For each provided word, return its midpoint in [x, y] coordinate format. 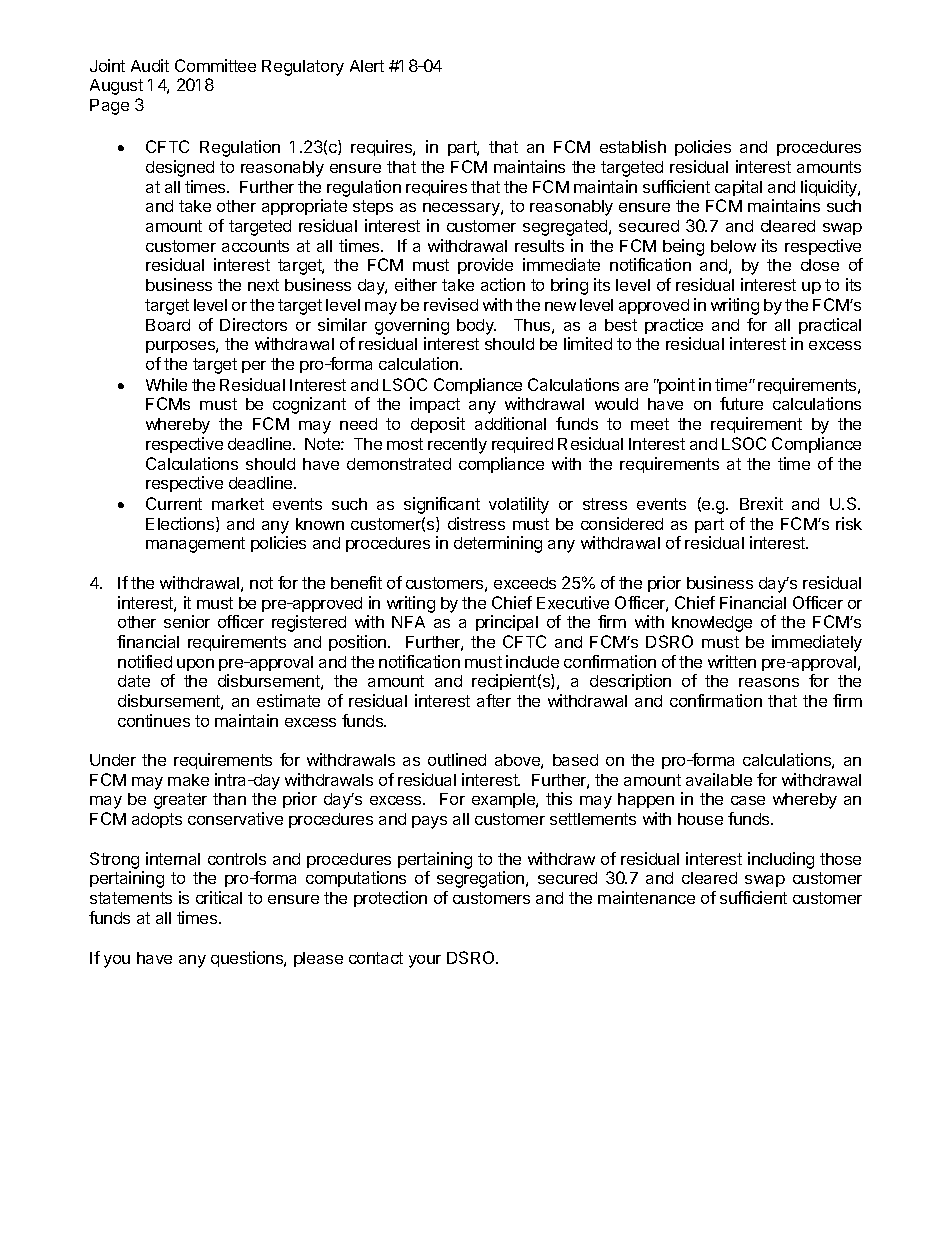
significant [442, 505]
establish [633, 146]
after [494, 700]
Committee [215, 65]
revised [451, 304]
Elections [181, 524]
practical [830, 326]
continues [154, 720]
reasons [769, 682]
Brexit [761, 503]
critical [219, 897]
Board [168, 325]
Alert [367, 66]
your [425, 961]
